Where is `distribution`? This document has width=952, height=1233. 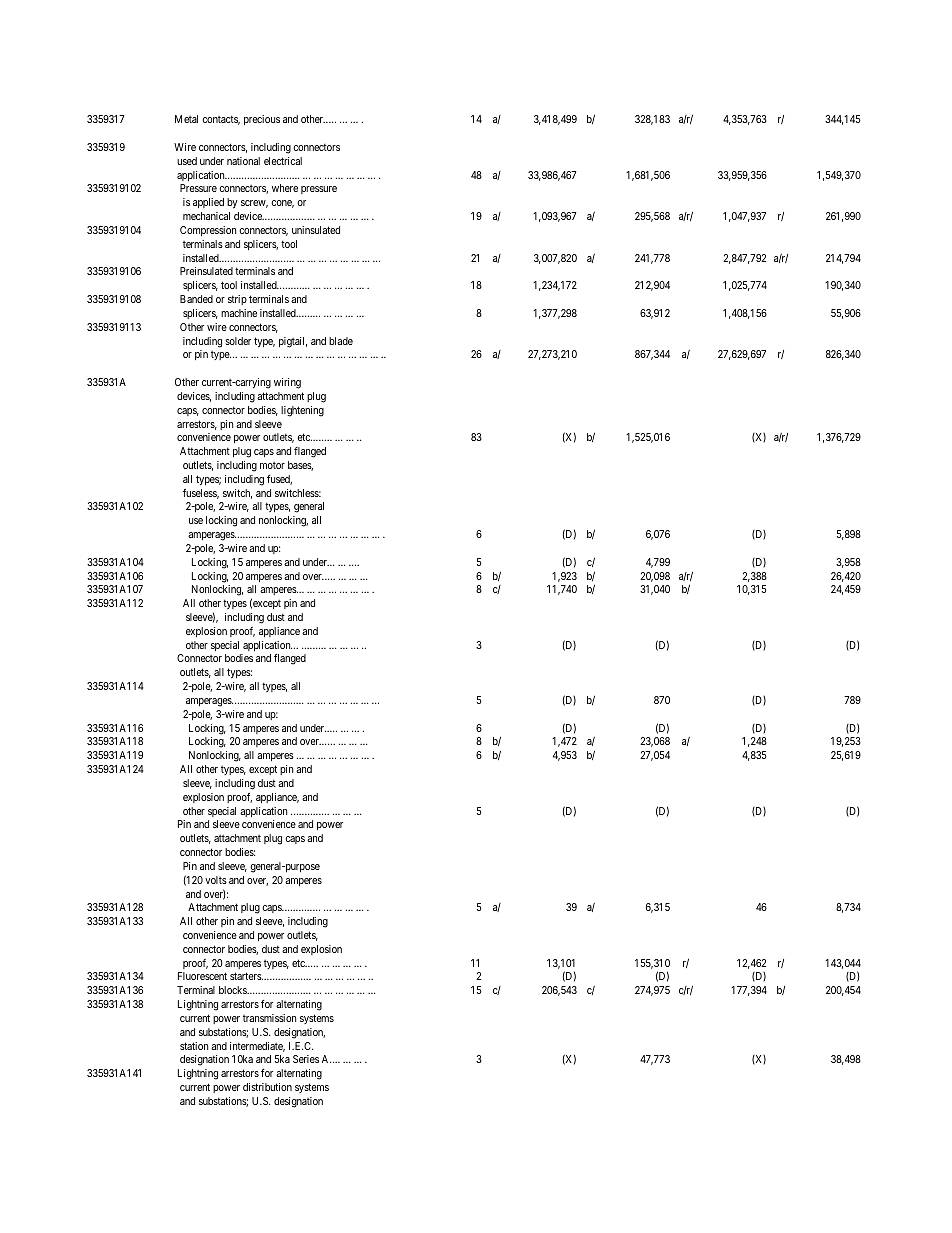 distribution is located at coordinates (267, 1087).
